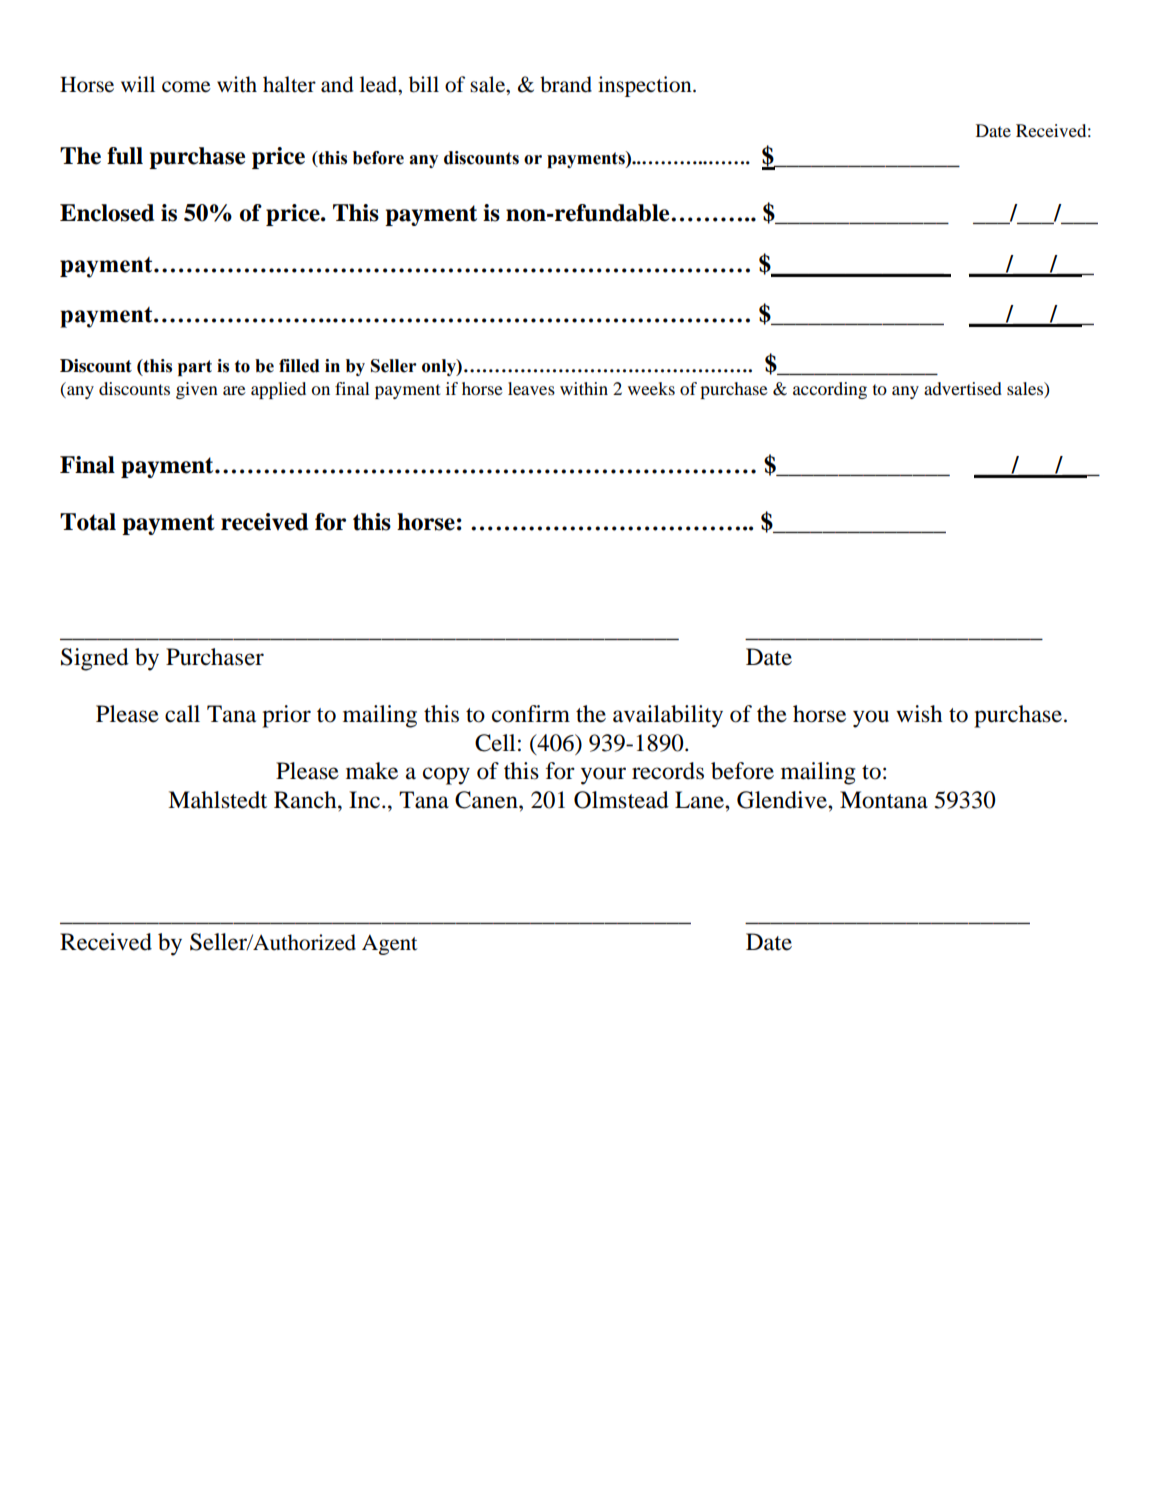  What do you see at coordinates (182, 714) in the page?
I see `call` at bounding box center [182, 714].
